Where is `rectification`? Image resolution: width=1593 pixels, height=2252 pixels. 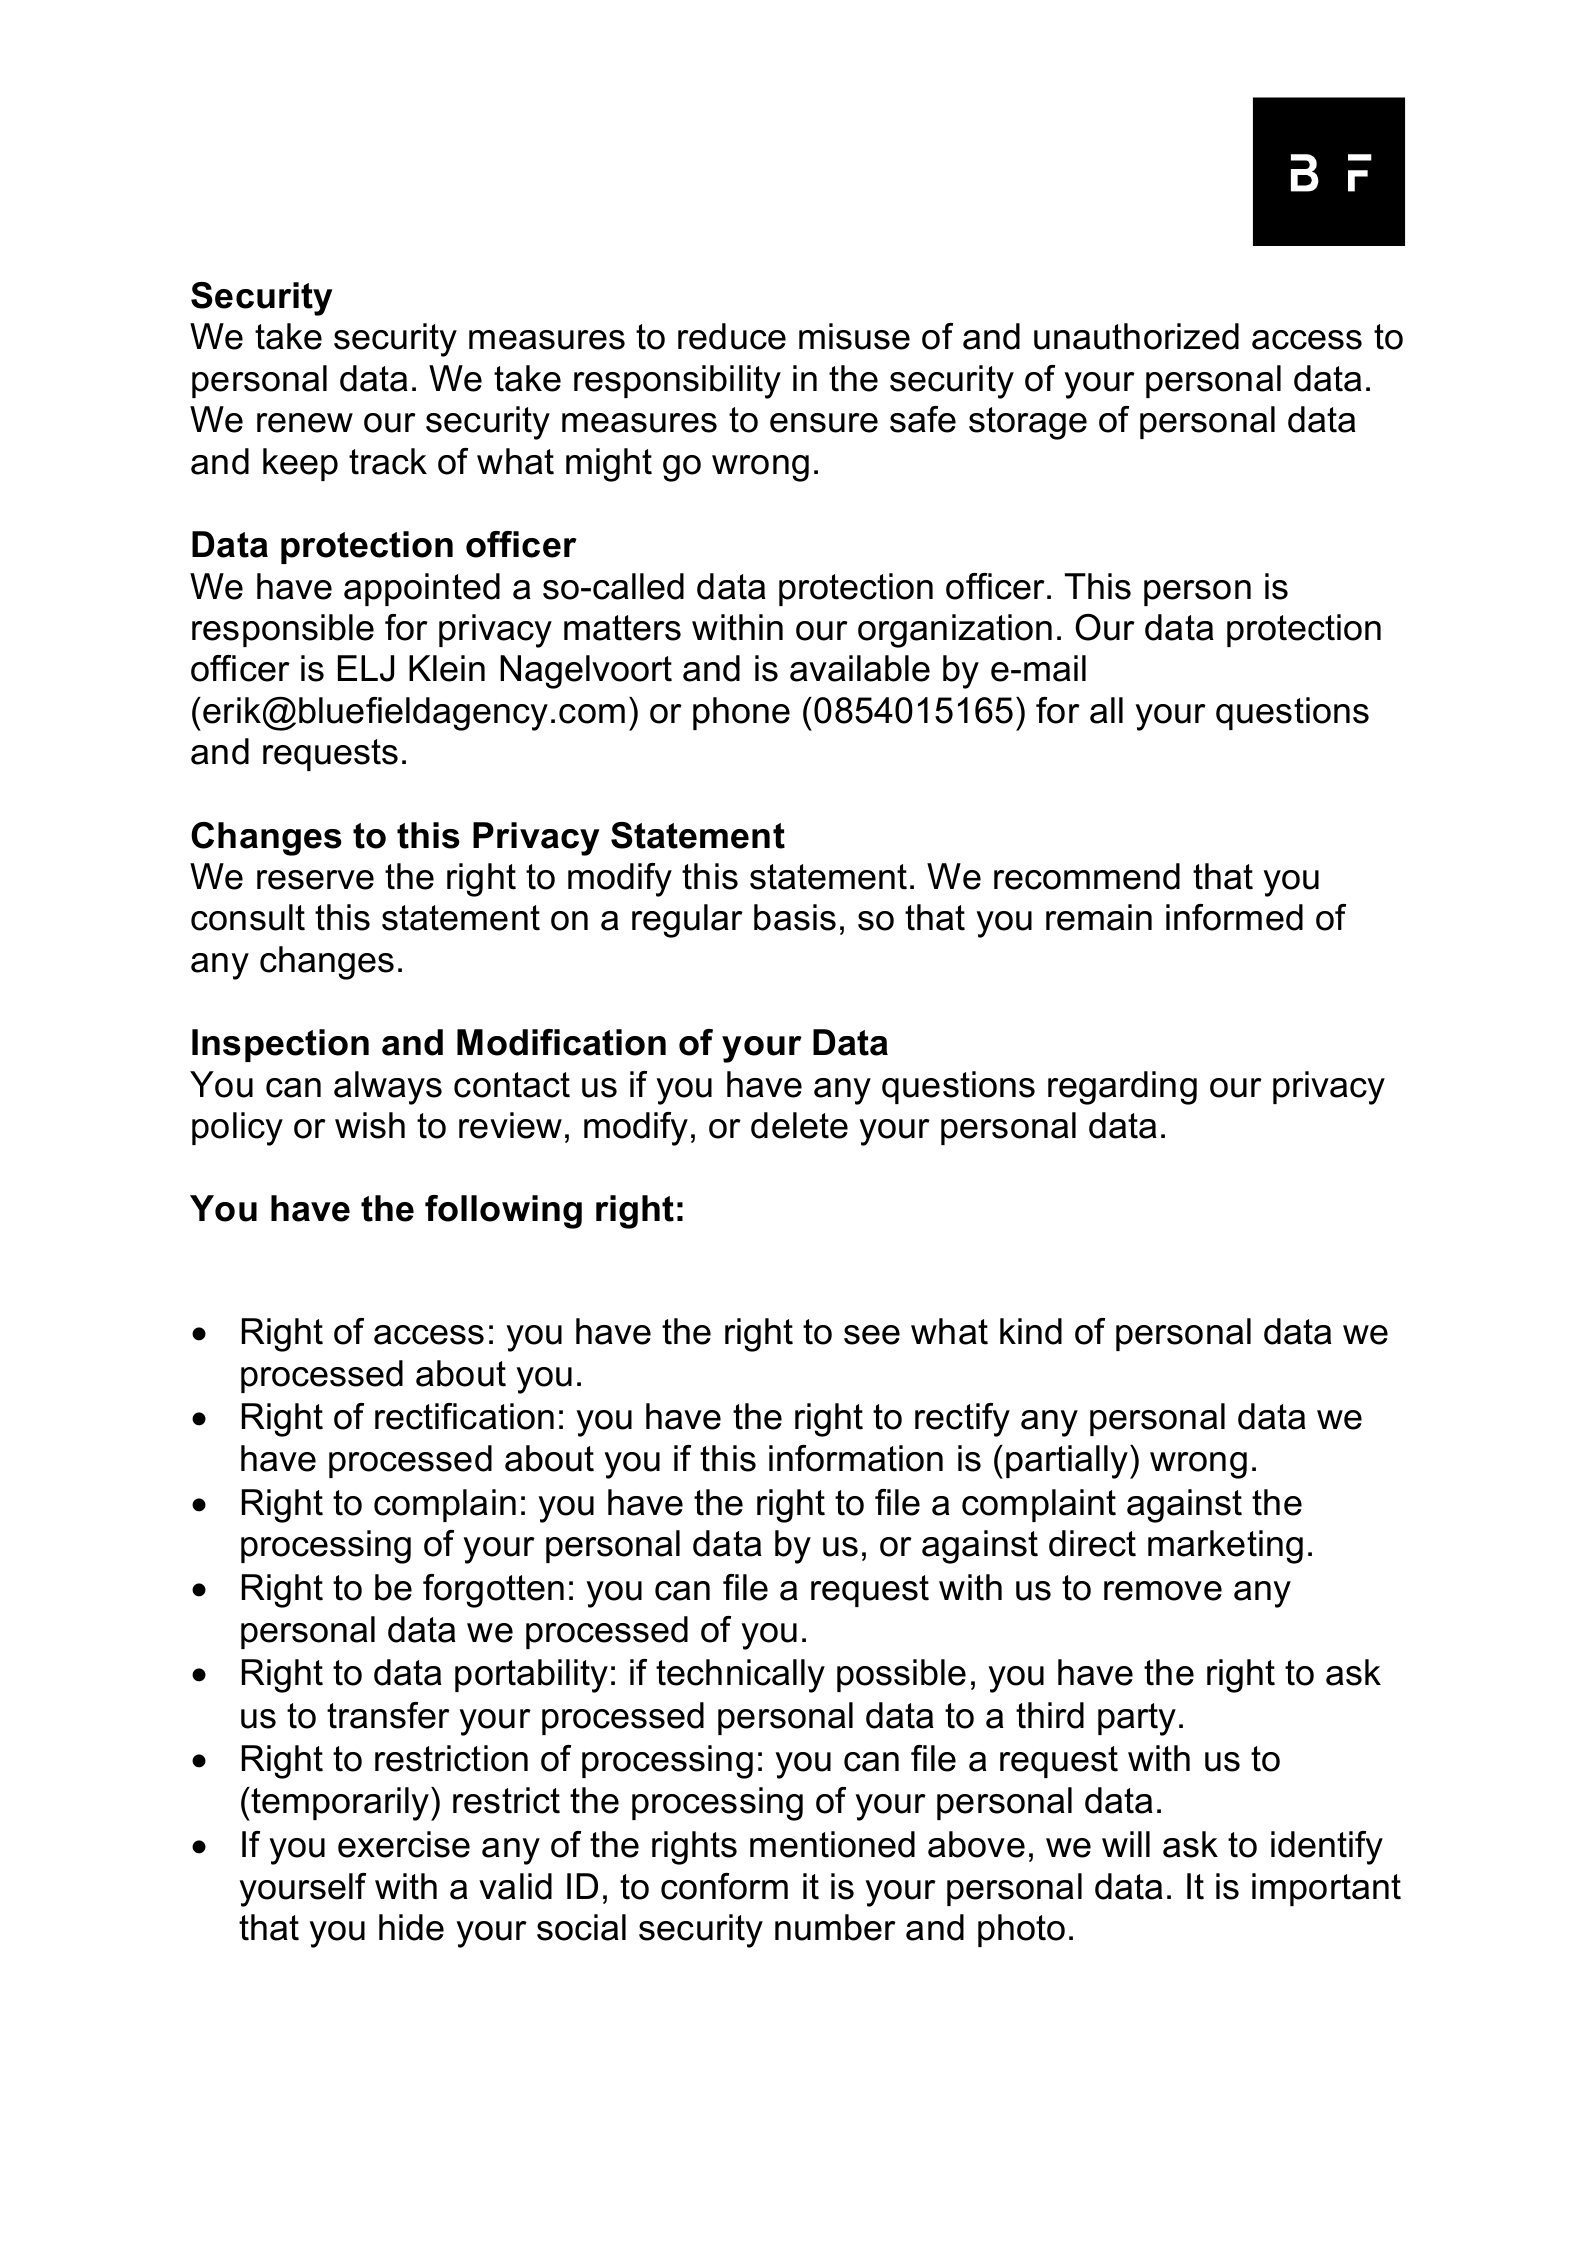
rectification is located at coordinates (464, 1416).
